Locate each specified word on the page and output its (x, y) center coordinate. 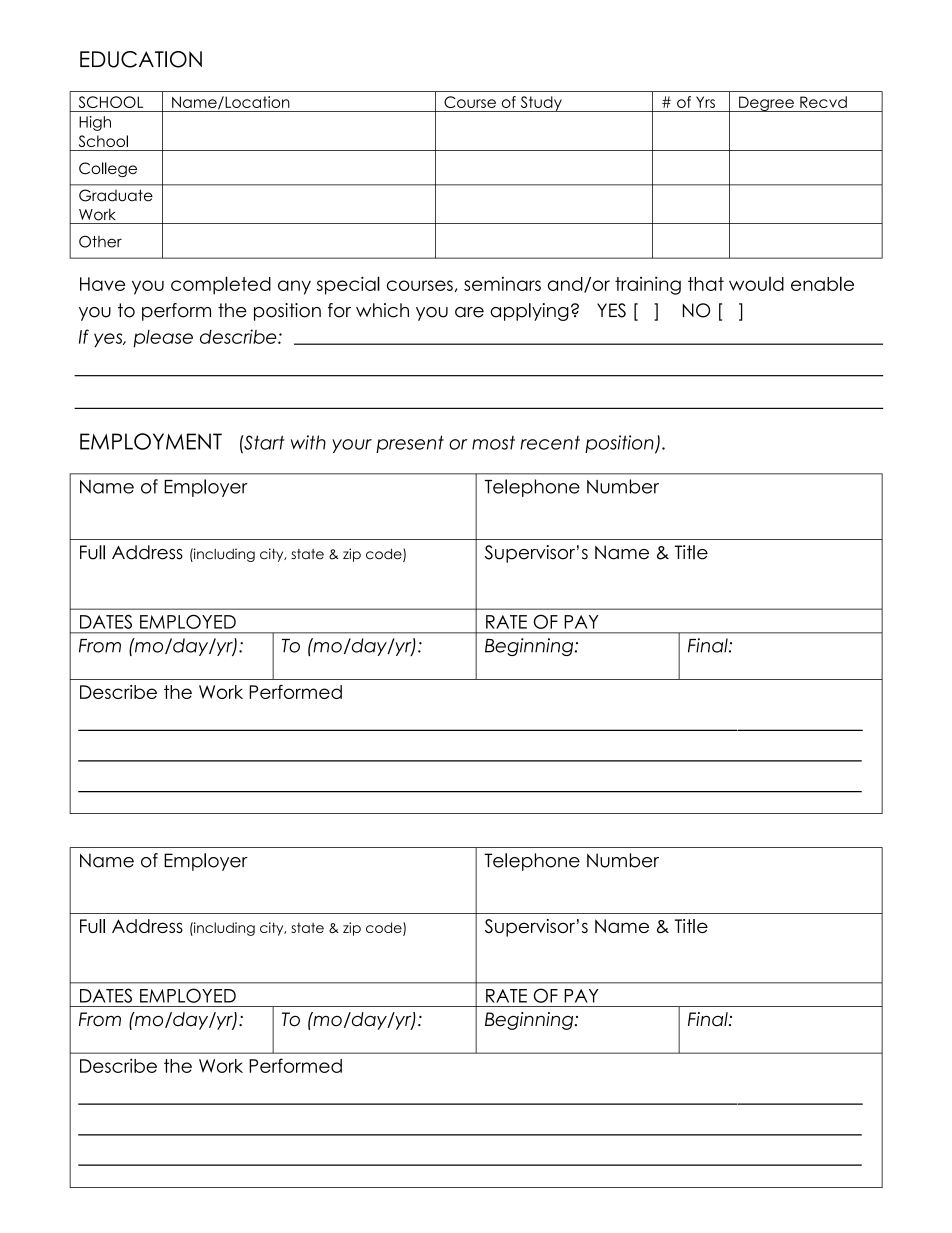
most (493, 443)
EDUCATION (141, 59)
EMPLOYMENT (151, 441)
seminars (502, 283)
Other (100, 241)
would (756, 284)
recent (550, 443)
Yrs (705, 102)
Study (541, 104)
